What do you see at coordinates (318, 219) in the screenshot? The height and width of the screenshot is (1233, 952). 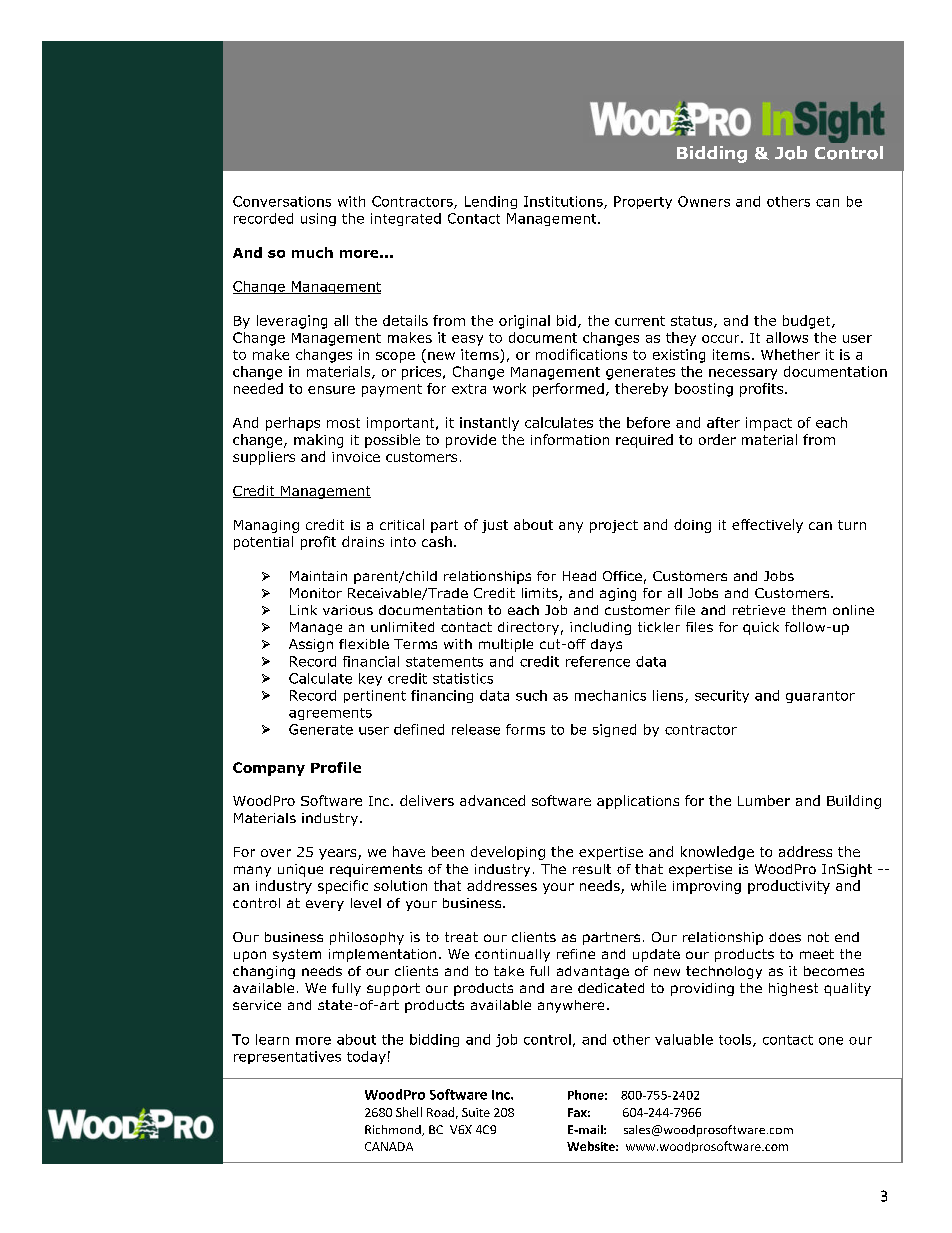 I see `using` at bounding box center [318, 219].
